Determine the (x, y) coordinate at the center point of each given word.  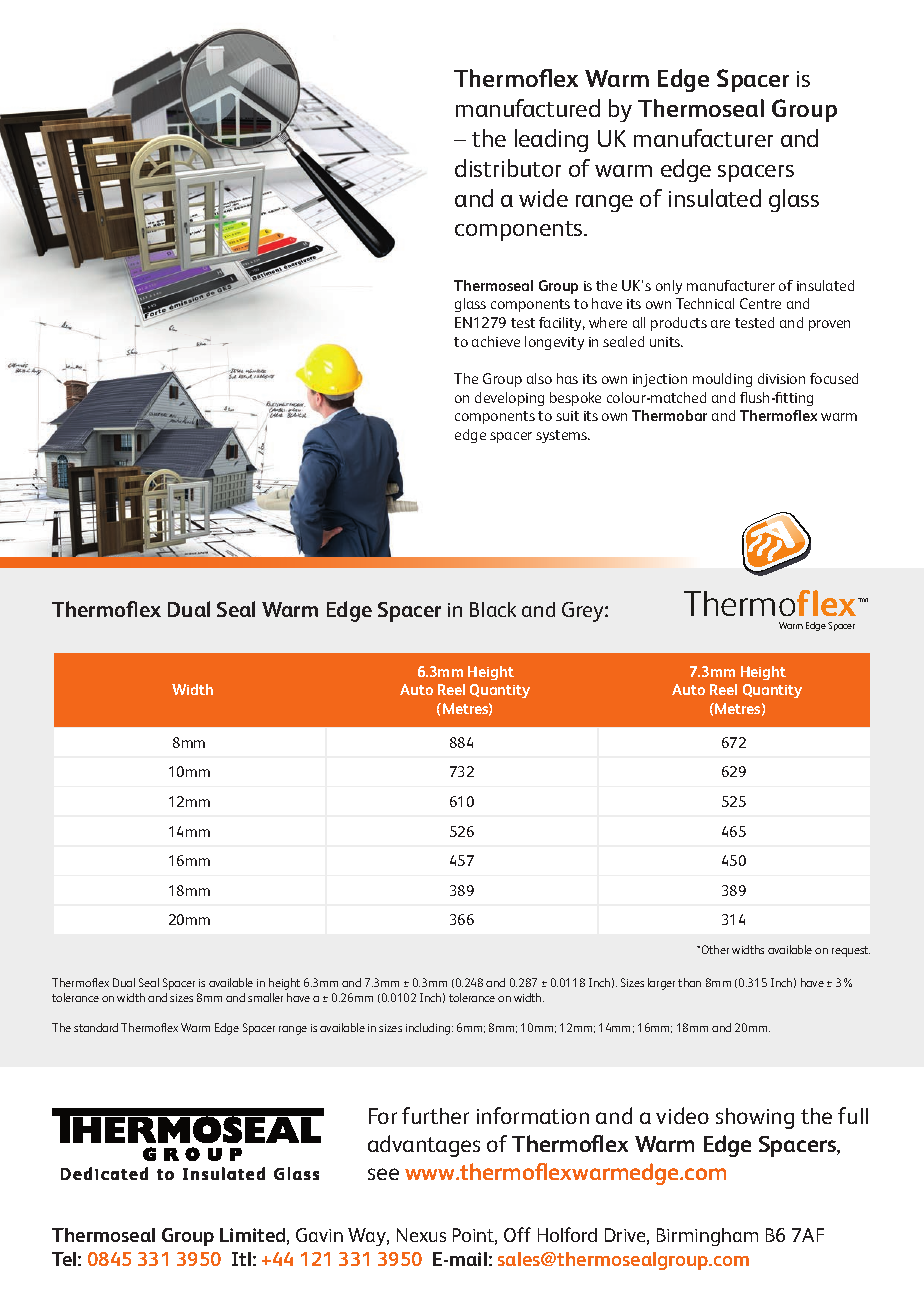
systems (563, 436)
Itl (241, 1259)
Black (493, 609)
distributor (508, 168)
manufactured (528, 108)
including (429, 1029)
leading (551, 140)
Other (715, 949)
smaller (265, 997)
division (781, 378)
